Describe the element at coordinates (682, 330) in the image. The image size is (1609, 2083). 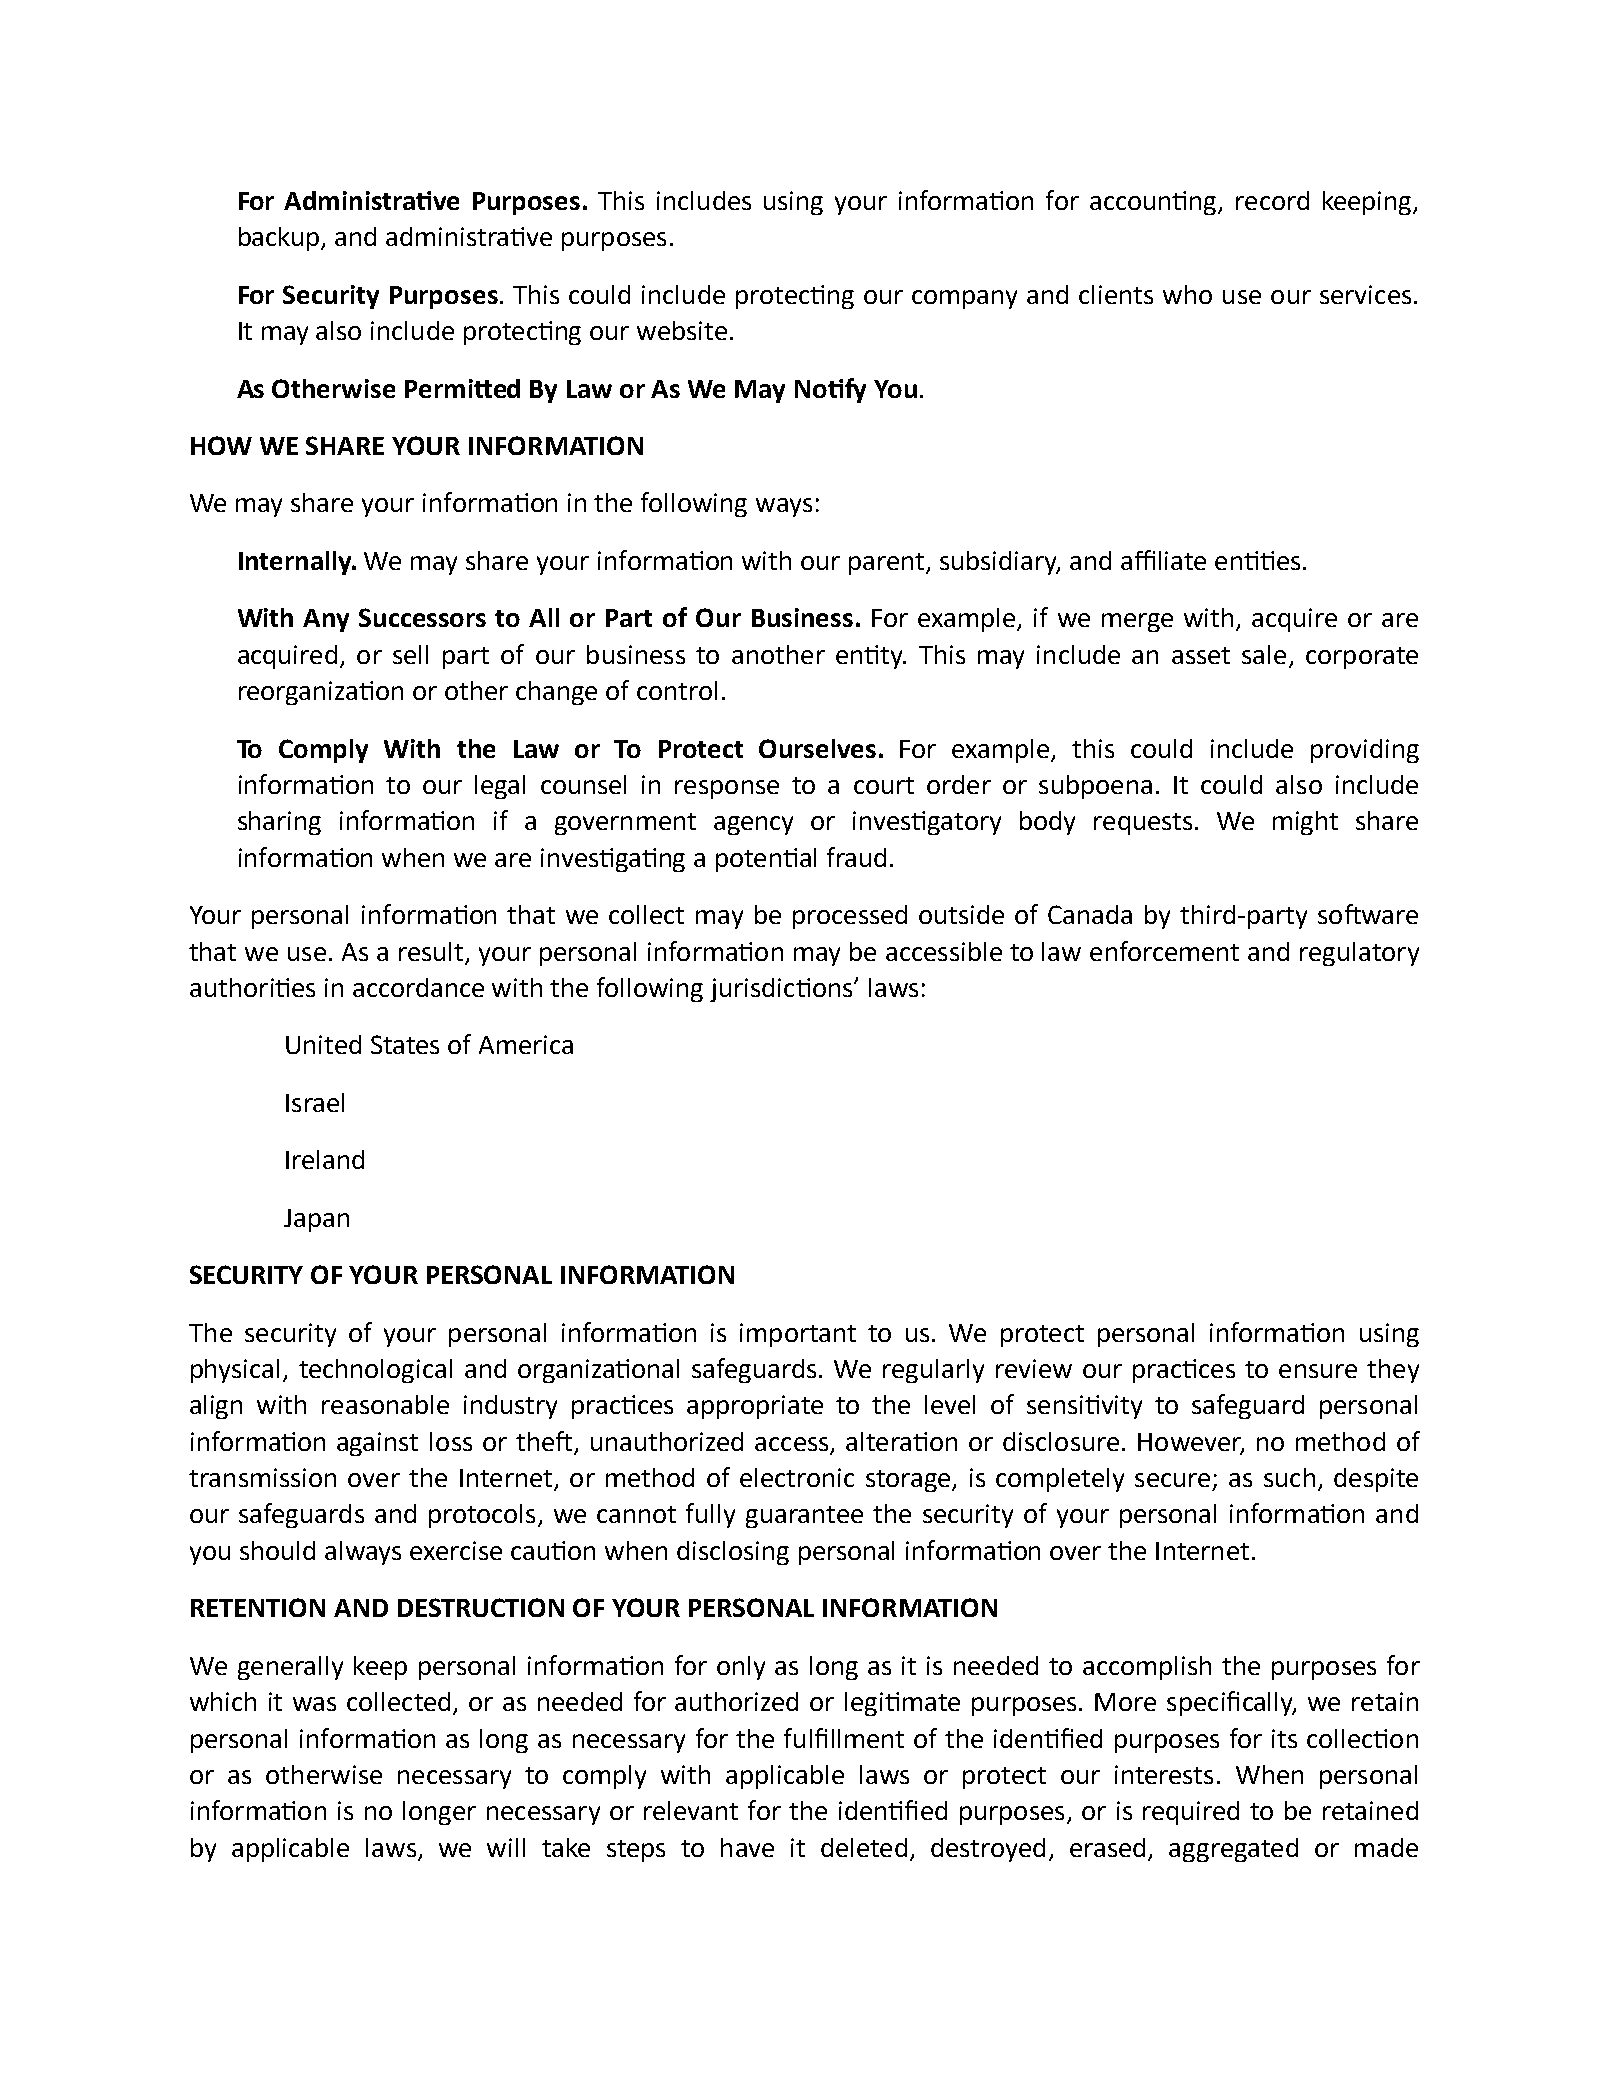
I see `website` at that location.
